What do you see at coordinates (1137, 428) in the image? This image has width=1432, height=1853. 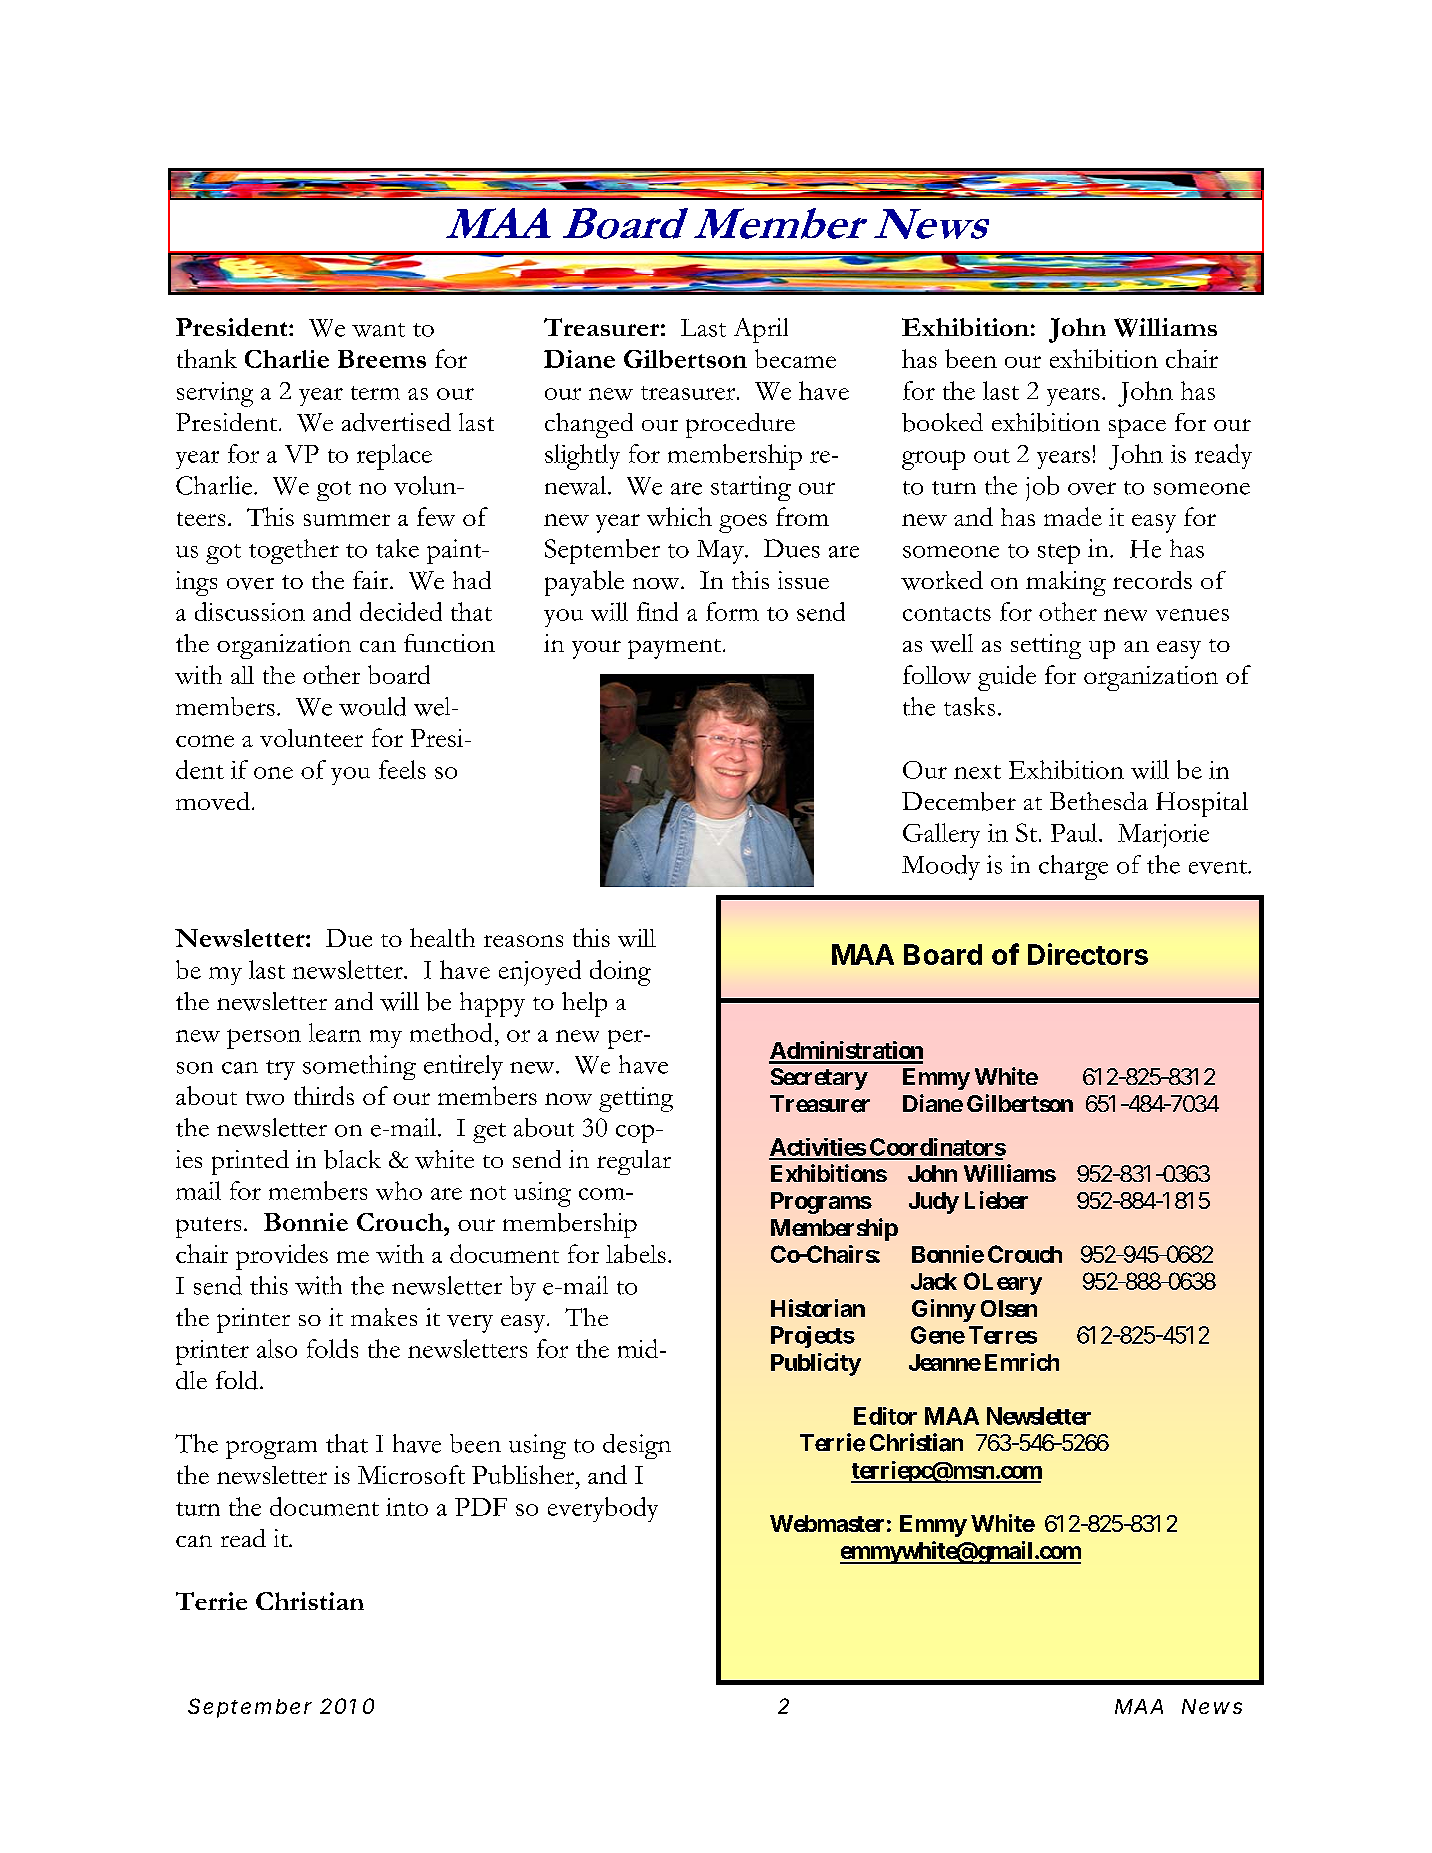 I see `space` at bounding box center [1137, 428].
